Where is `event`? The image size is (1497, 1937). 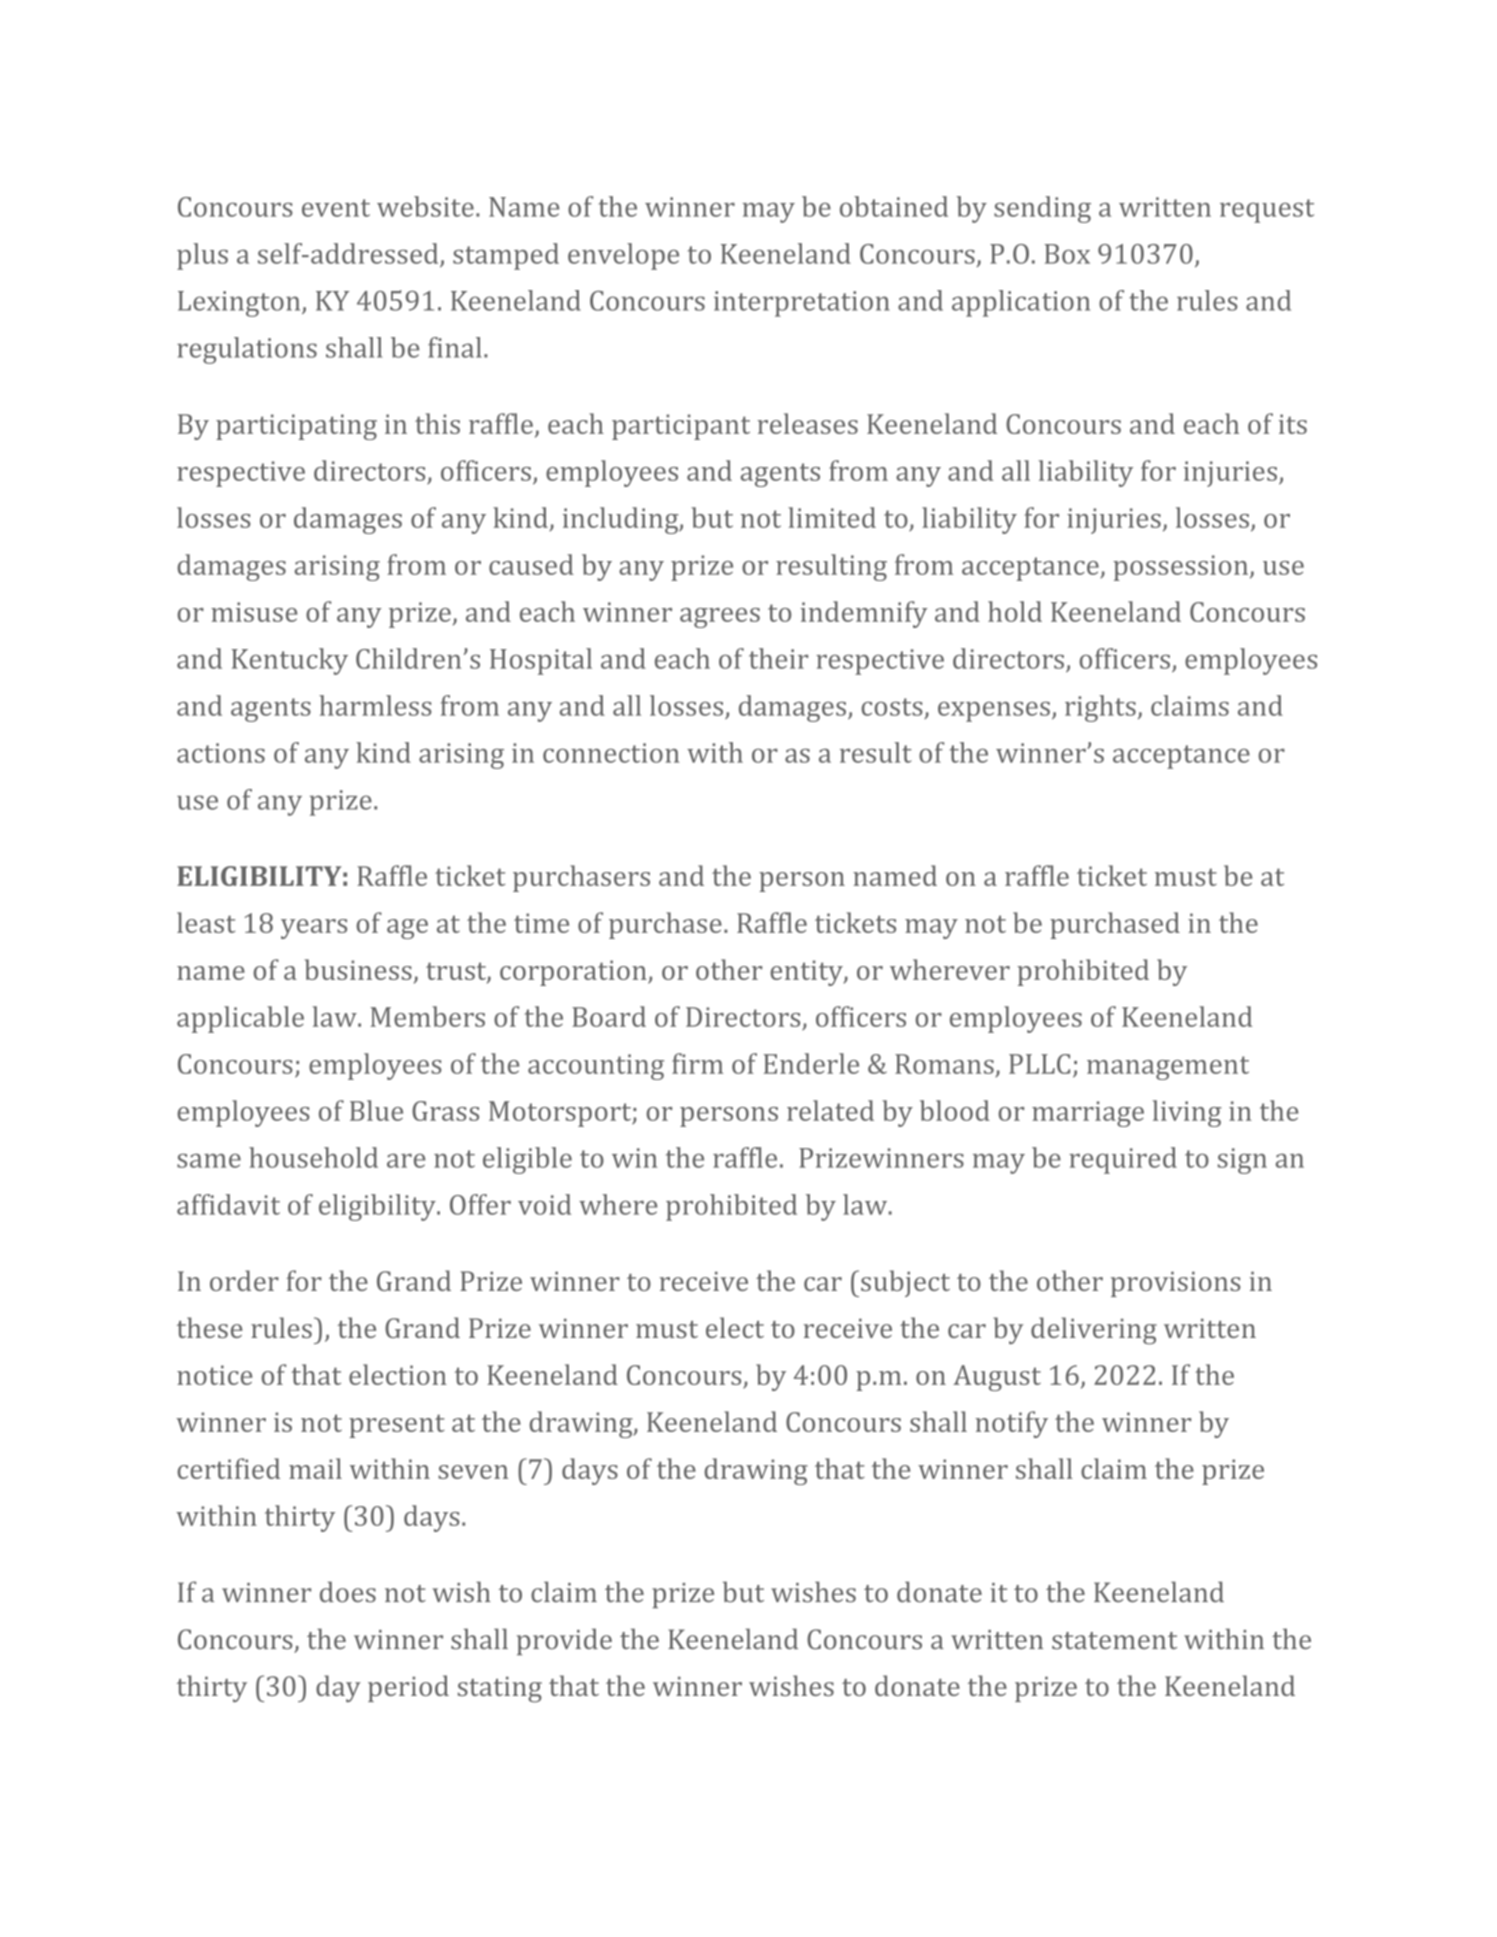
event is located at coordinates (336, 208).
